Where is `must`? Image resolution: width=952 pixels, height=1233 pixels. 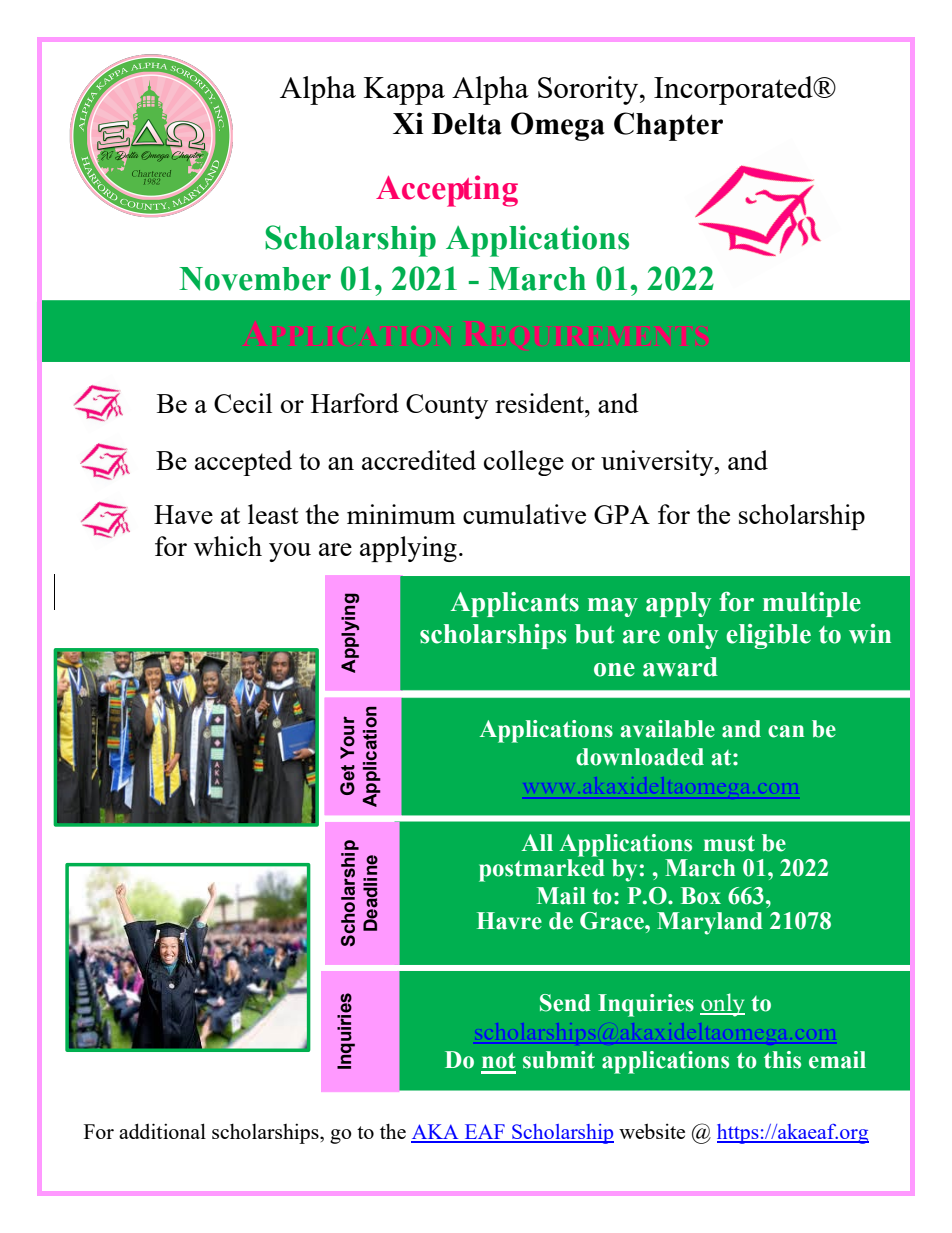 must is located at coordinates (729, 843).
